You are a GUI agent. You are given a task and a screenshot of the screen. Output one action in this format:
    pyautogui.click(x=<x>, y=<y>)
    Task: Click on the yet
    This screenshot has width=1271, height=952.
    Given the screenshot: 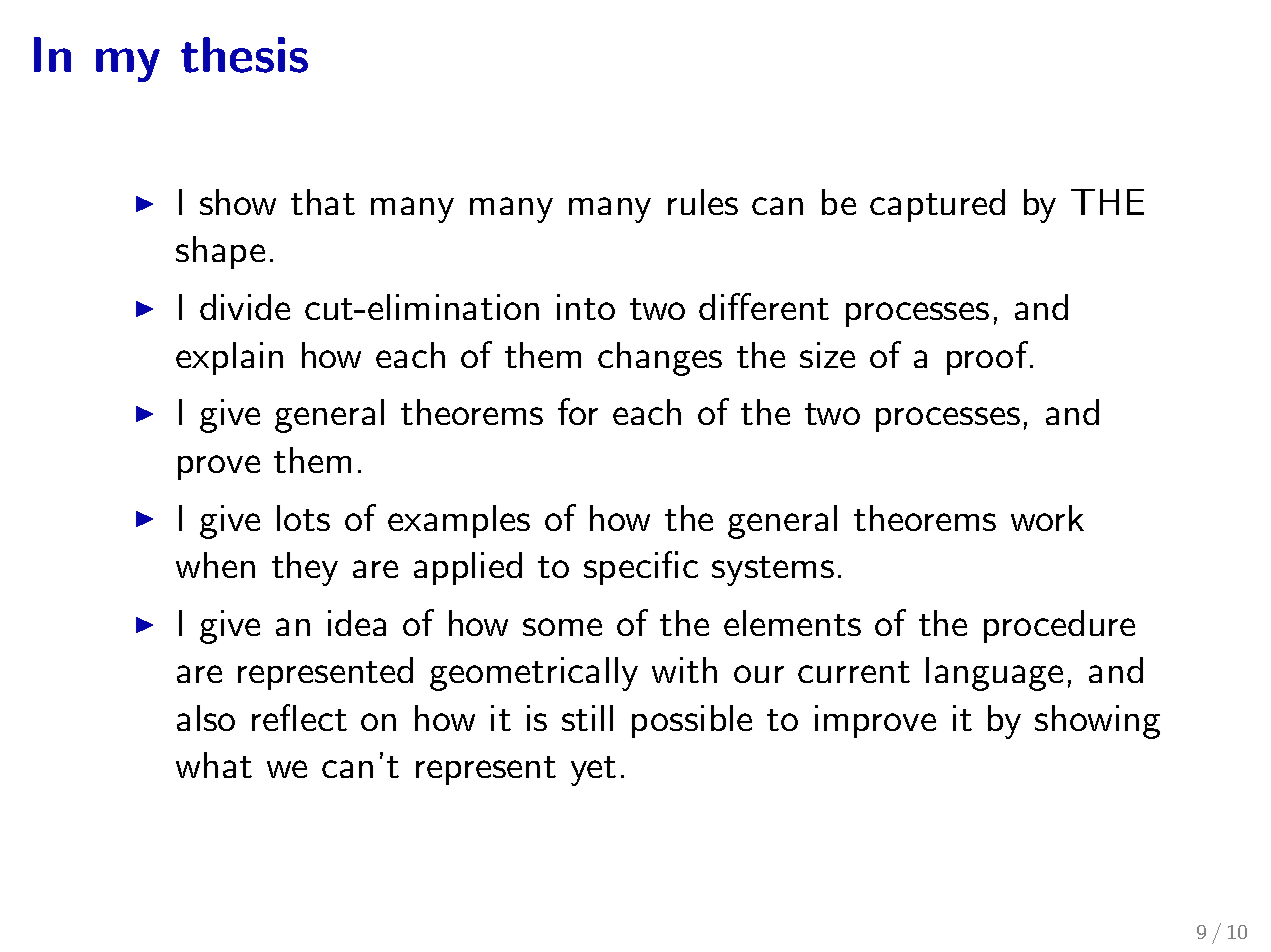 What is the action you would take?
    pyautogui.click(x=593, y=771)
